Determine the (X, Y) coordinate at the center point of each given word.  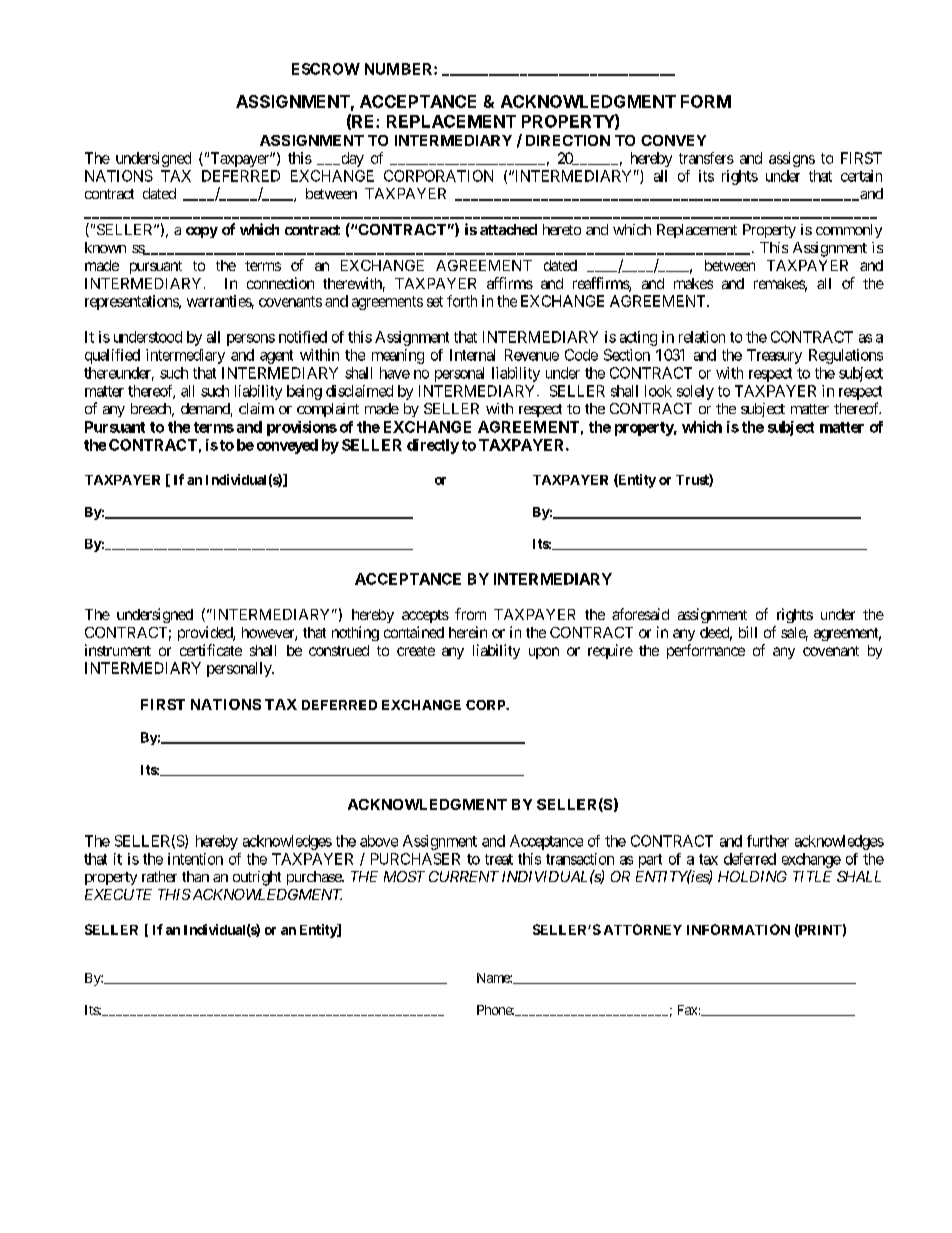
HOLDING (752, 876)
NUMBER (400, 69)
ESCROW (326, 69)
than (195, 876)
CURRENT (464, 876)
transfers (706, 158)
